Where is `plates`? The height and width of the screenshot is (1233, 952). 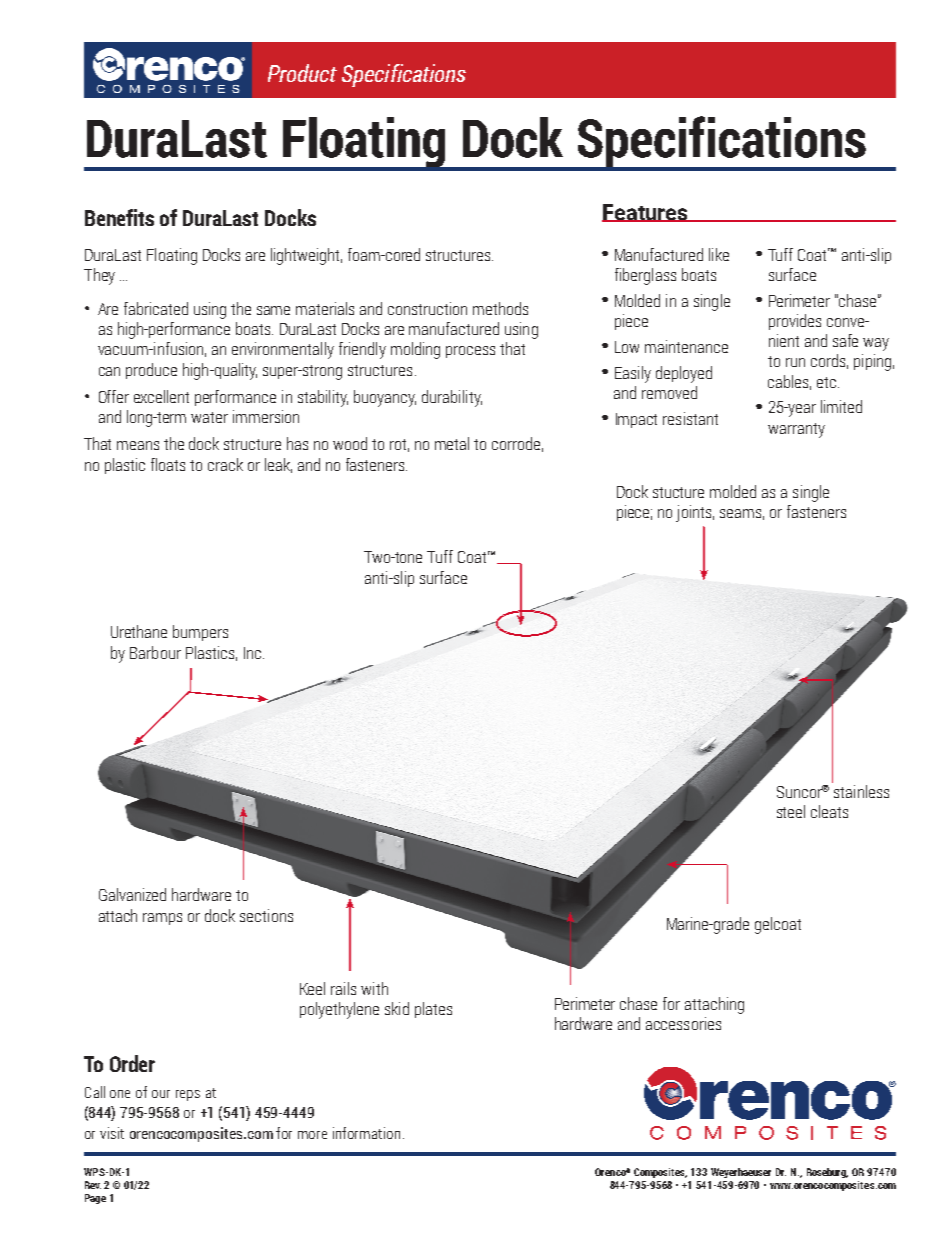 plates is located at coordinates (433, 1010).
